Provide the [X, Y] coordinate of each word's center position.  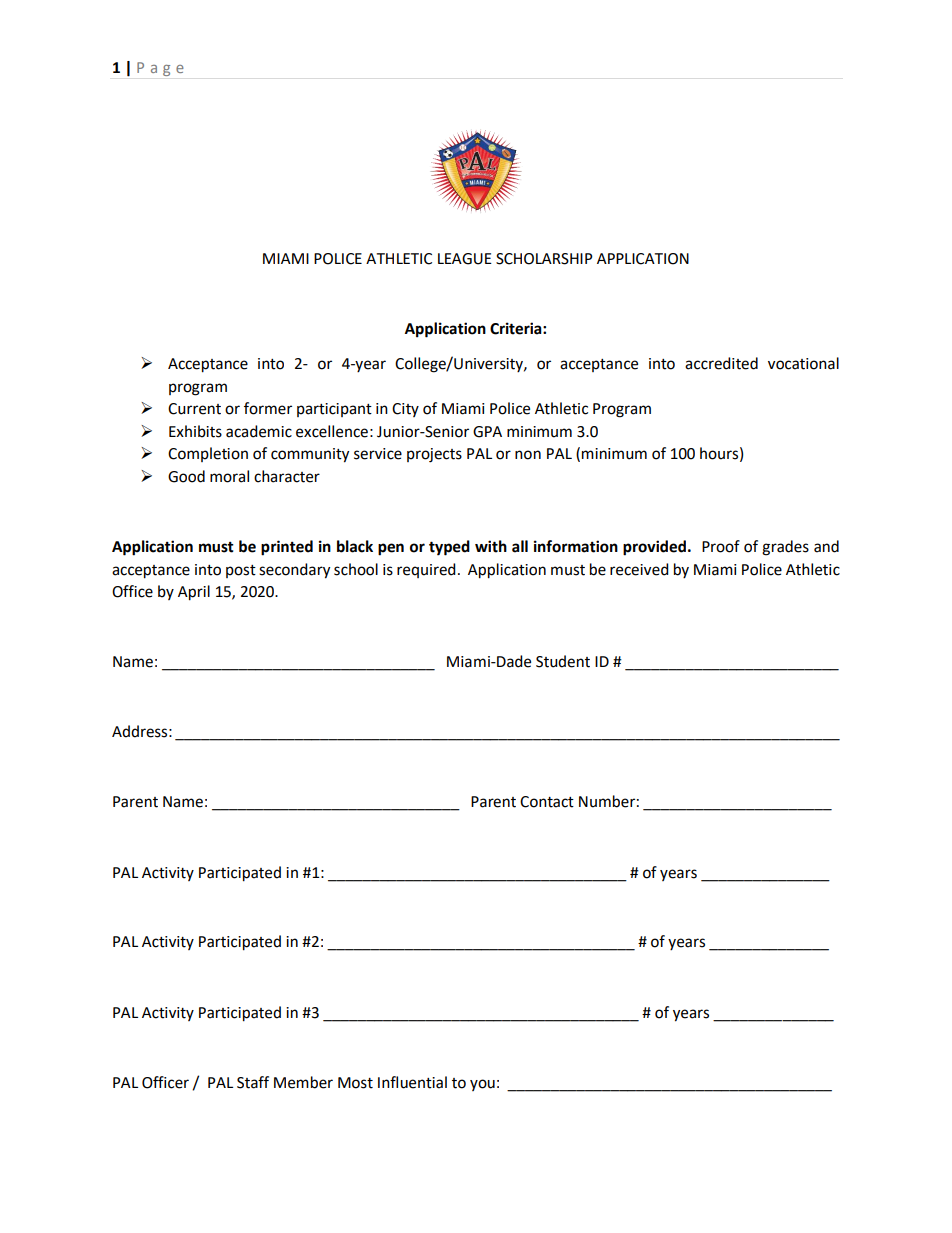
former [268, 408]
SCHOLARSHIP [544, 259]
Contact [547, 802]
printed [287, 548]
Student [563, 661]
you [482, 1085]
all [520, 546]
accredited [721, 363]
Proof [721, 546]
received [639, 569]
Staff [253, 1082]
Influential [412, 1082]
